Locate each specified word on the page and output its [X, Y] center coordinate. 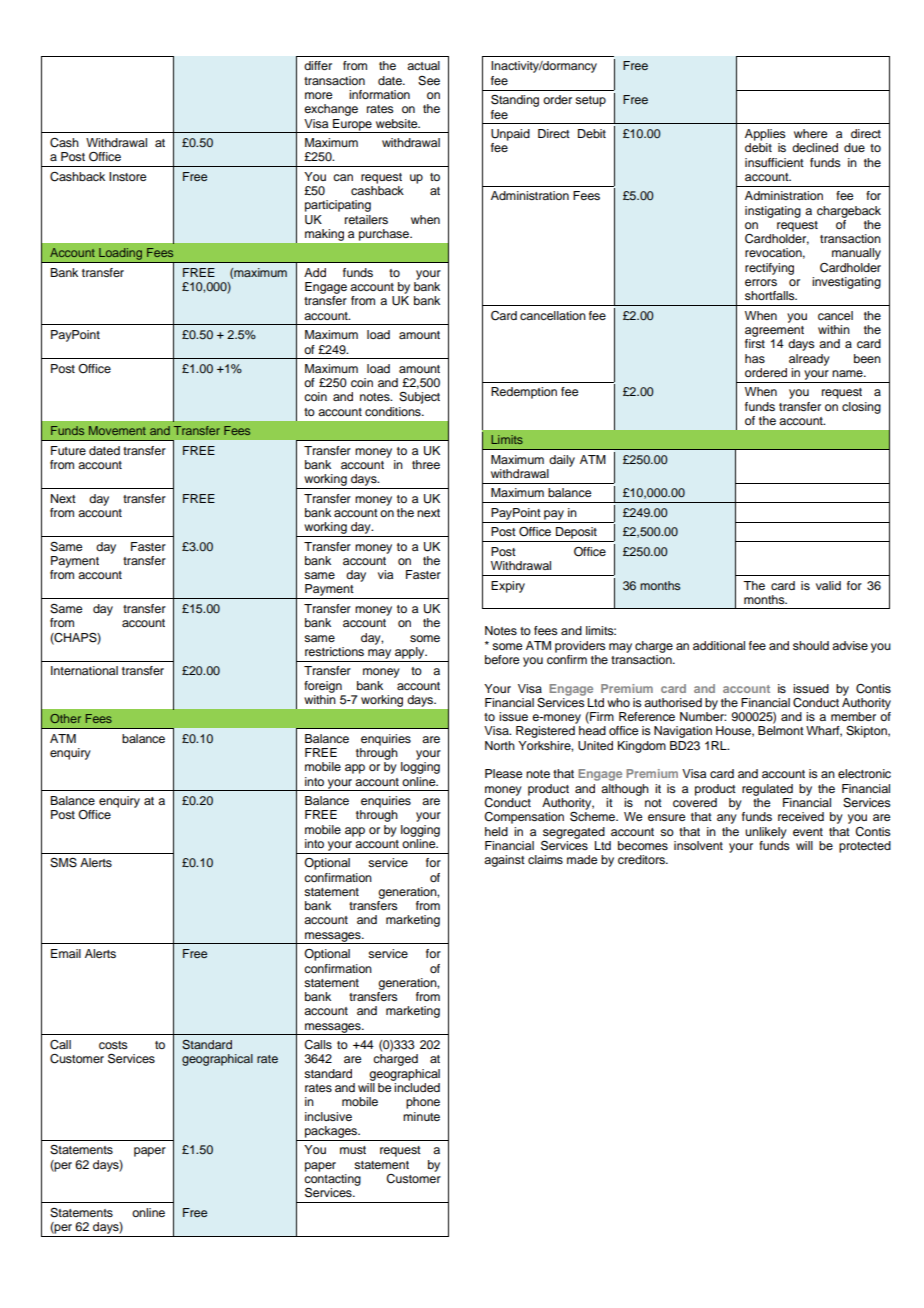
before [502, 659]
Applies [765, 135]
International [84, 670]
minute [421, 1116]
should [811, 645]
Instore [127, 176]
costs [113, 1045]
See [429, 81]
